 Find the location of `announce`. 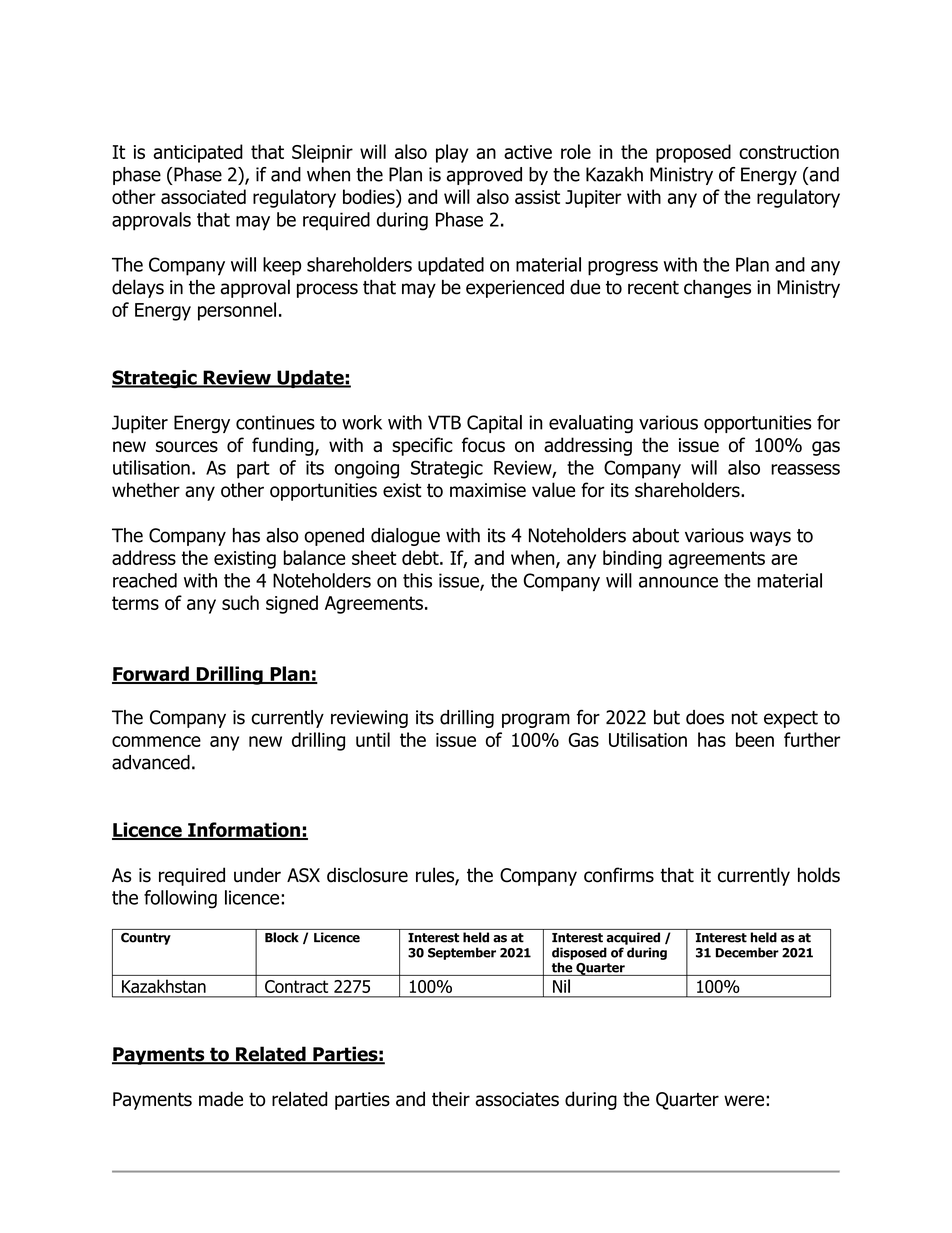

announce is located at coordinates (678, 582).
